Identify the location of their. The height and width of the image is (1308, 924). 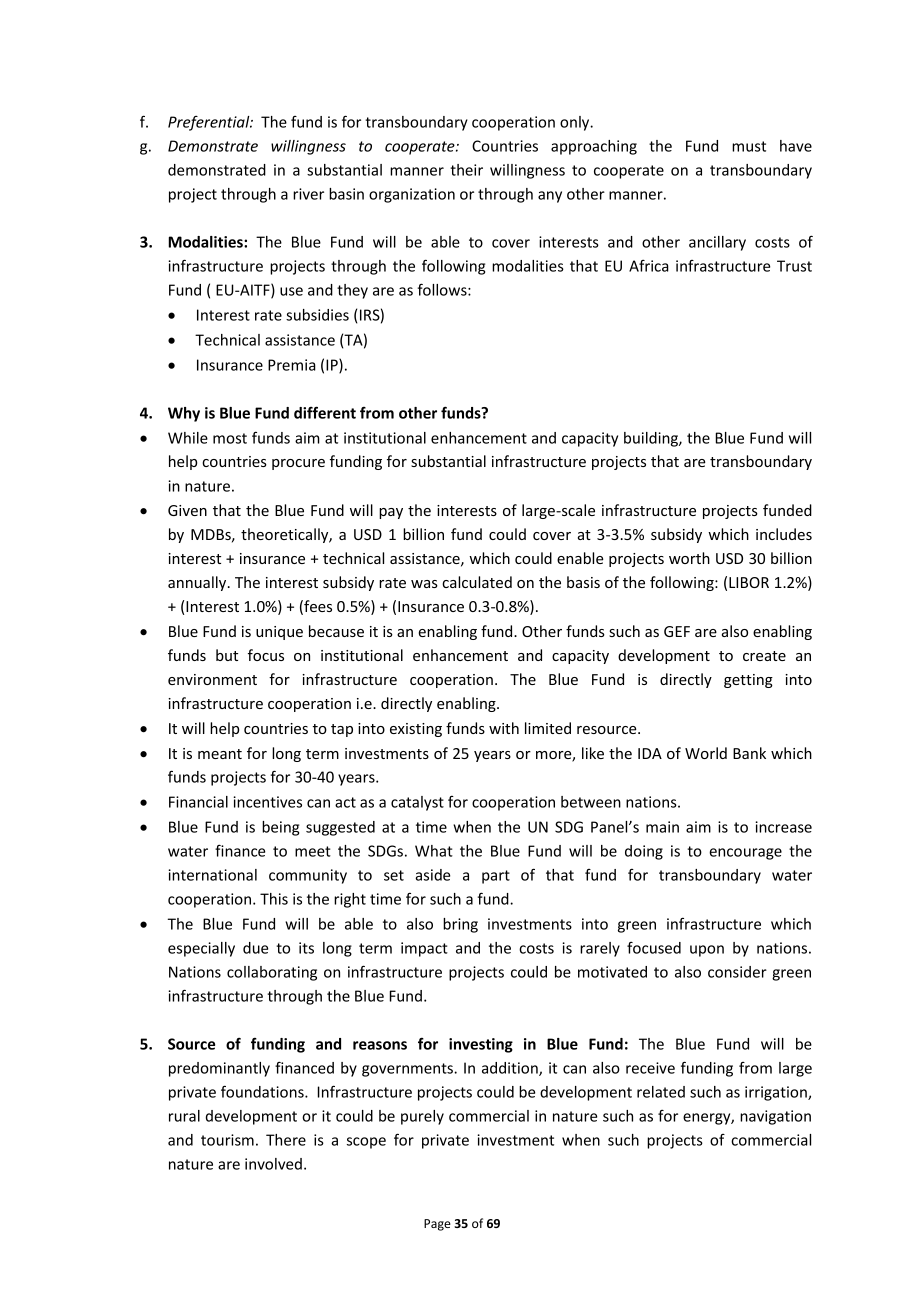
(466, 170).
